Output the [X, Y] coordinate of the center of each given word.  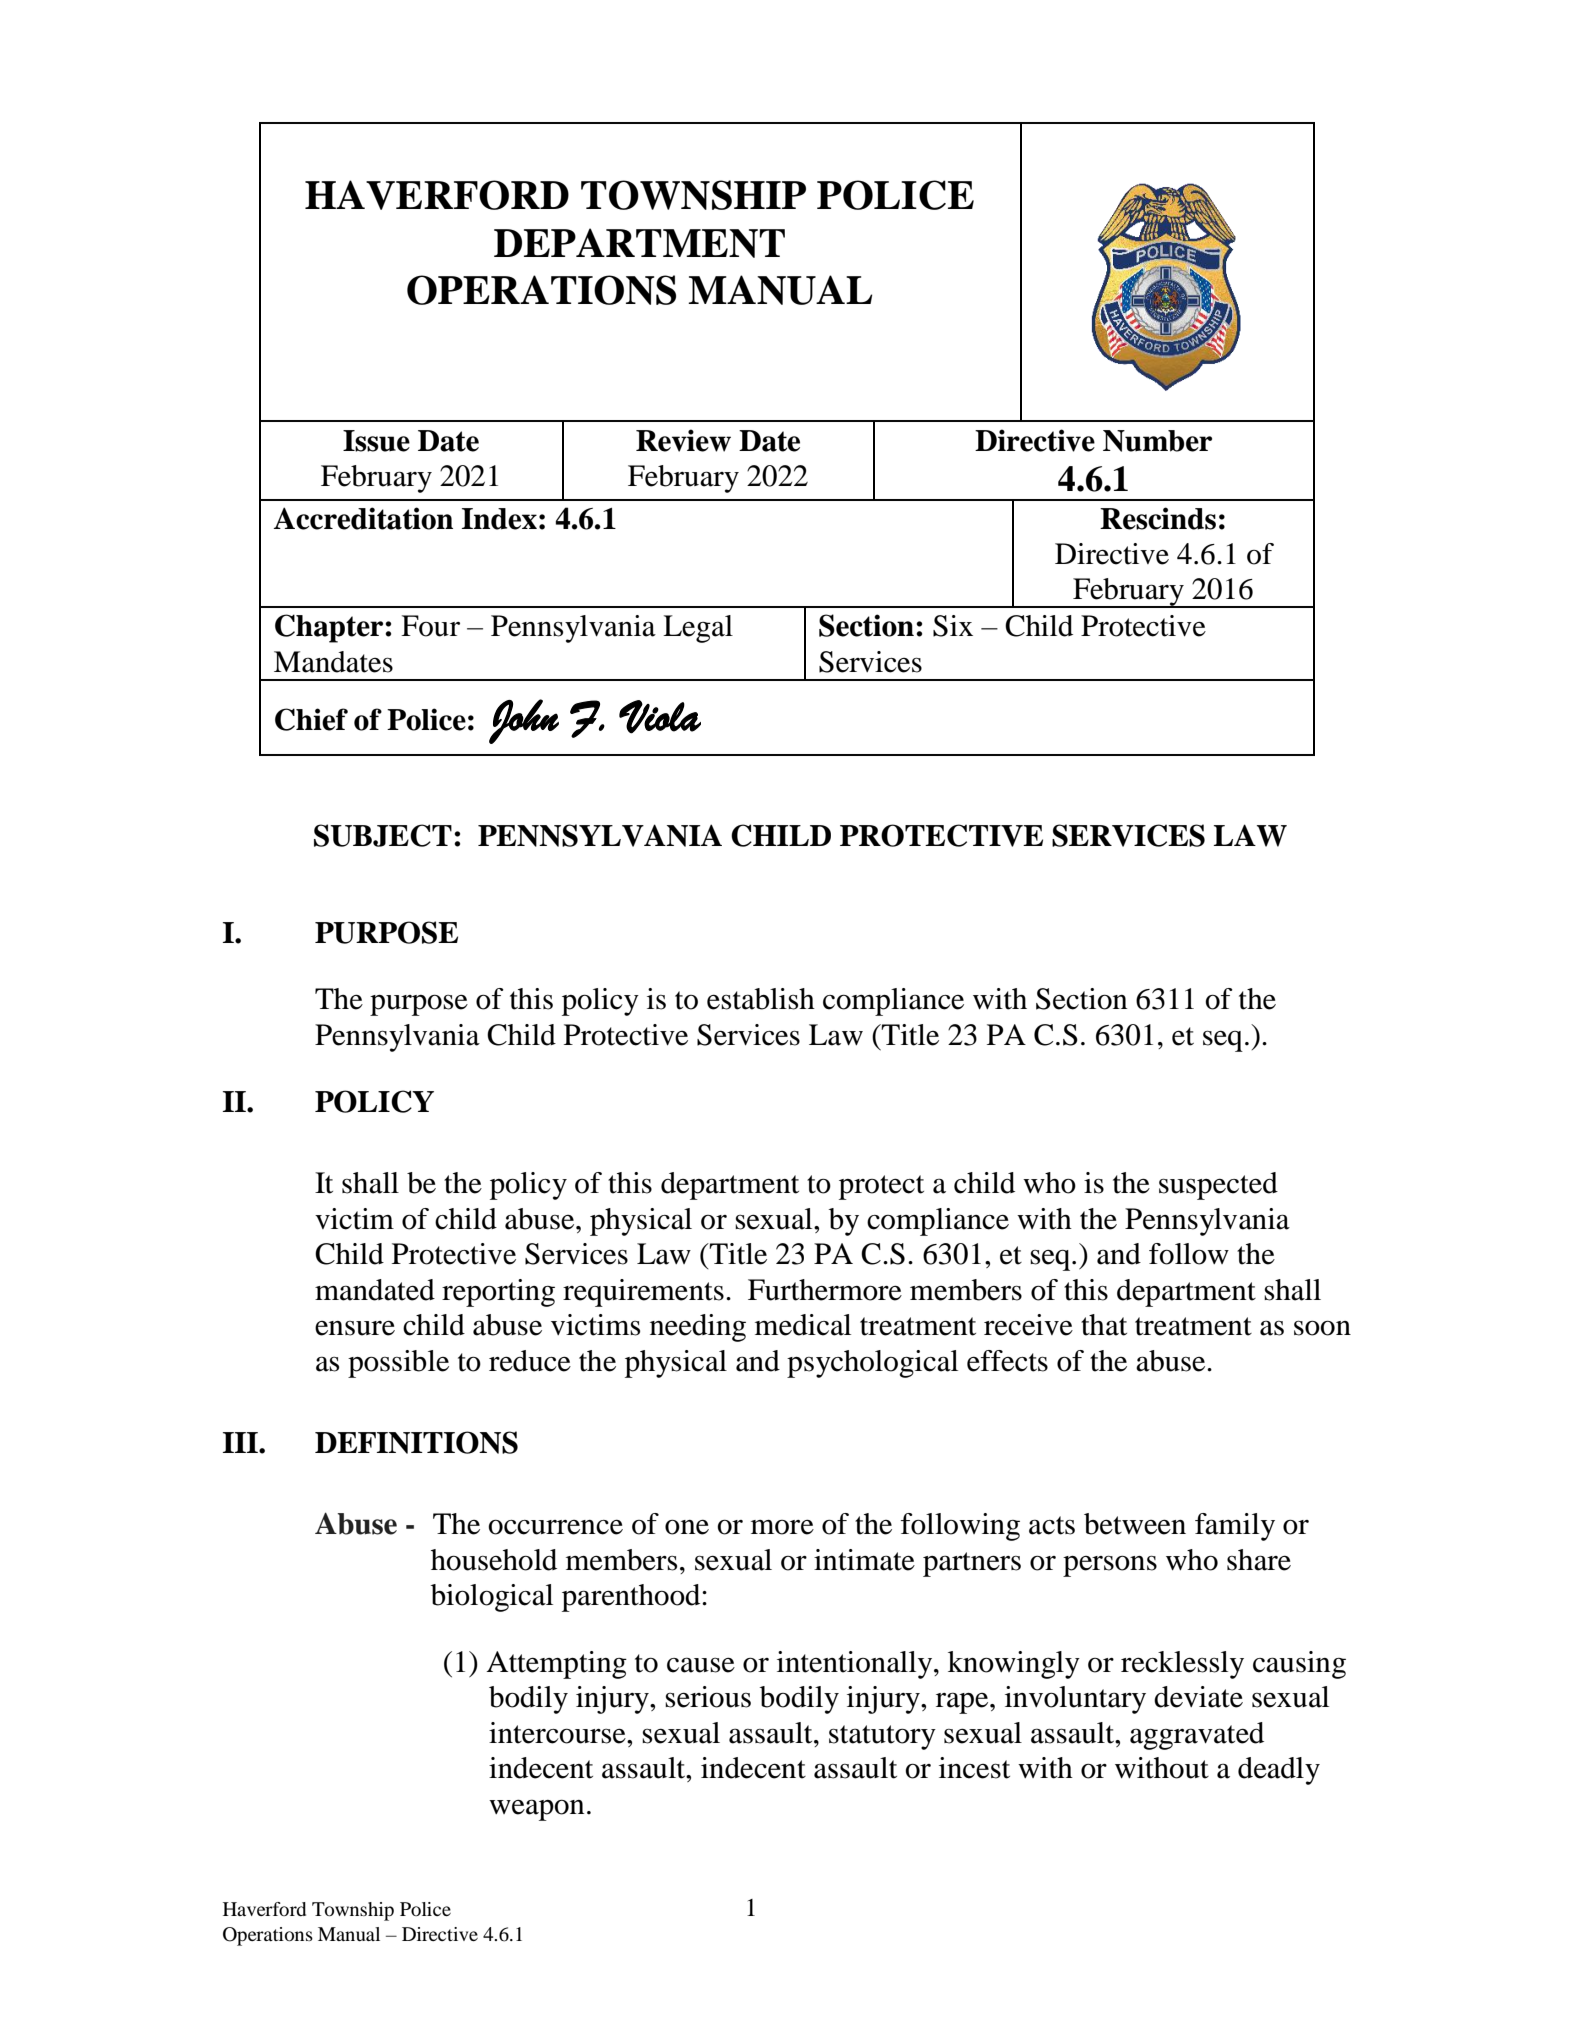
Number [1157, 441]
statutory [882, 1737]
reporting [498, 1293]
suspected [1218, 1186]
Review [683, 440]
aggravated [1197, 1736]
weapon [537, 1810]
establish [761, 999]
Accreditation [363, 518]
